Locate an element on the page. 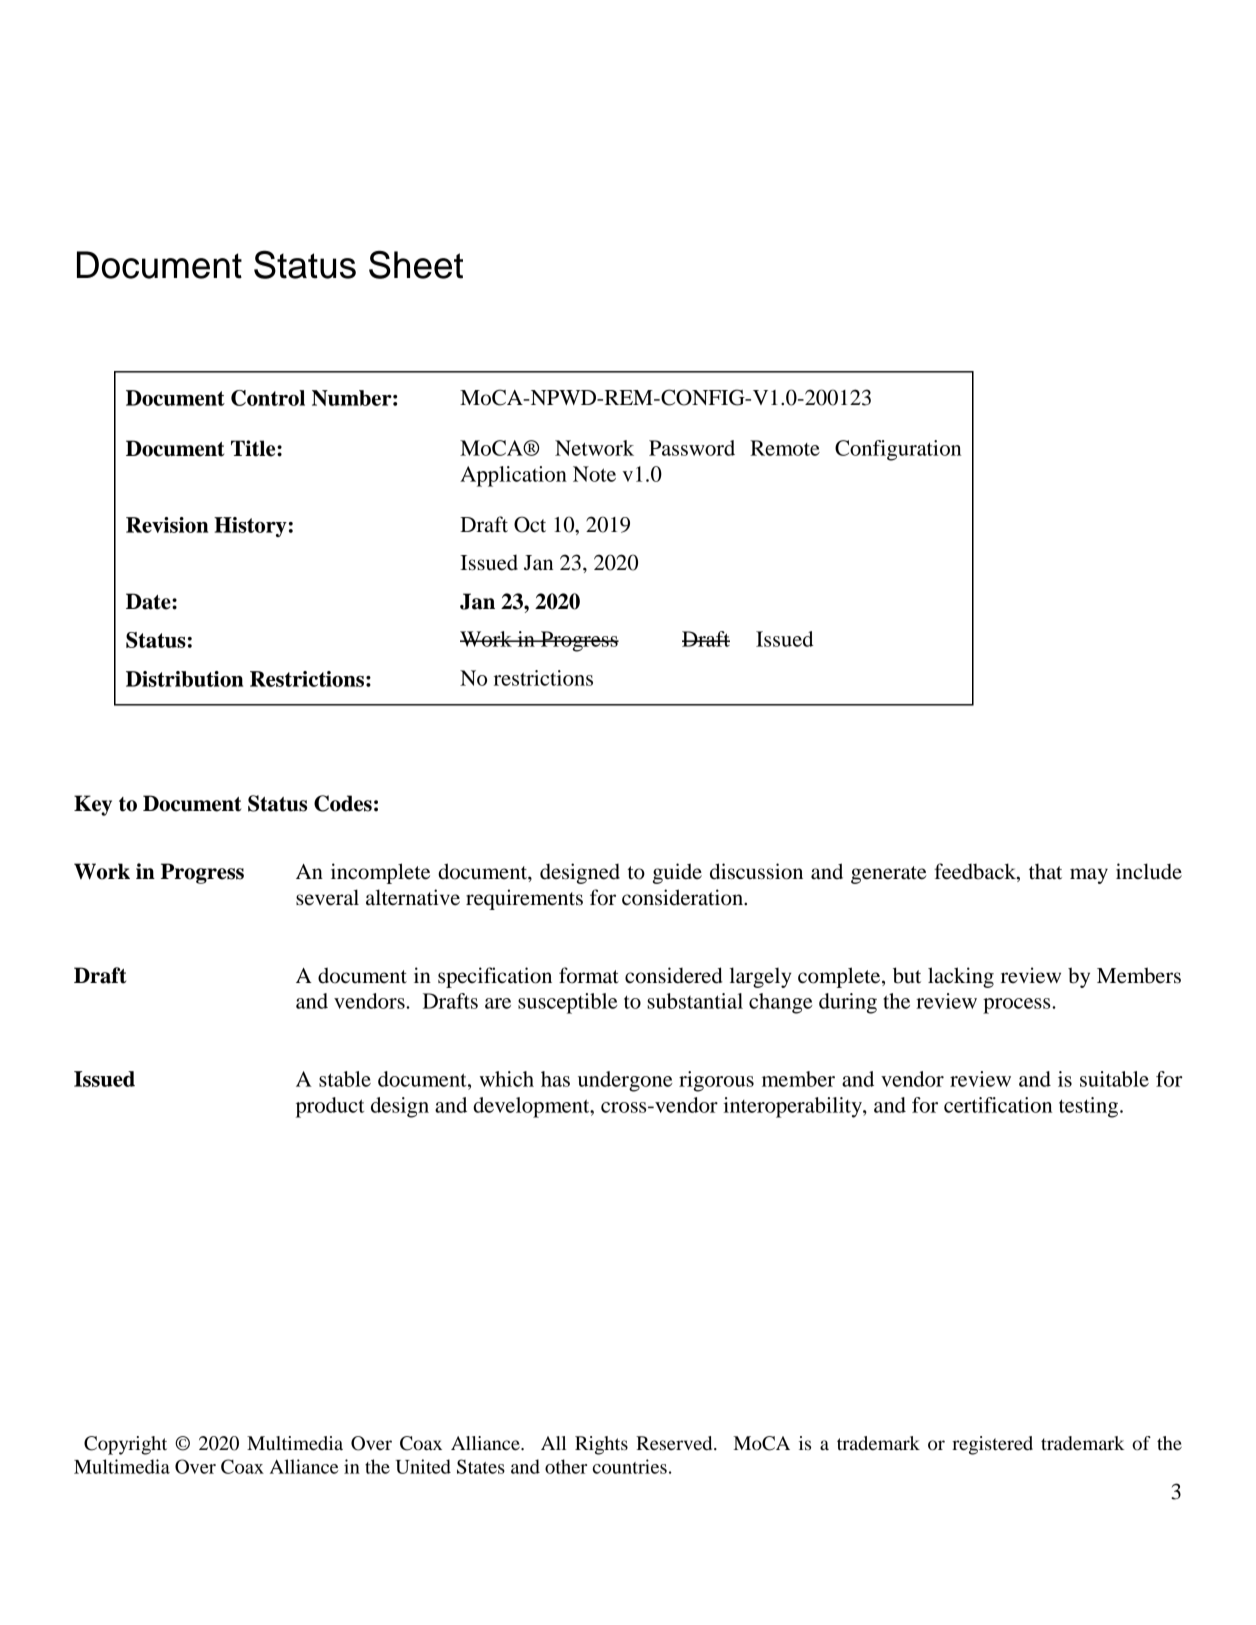  certification is located at coordinates (998, 1105).
